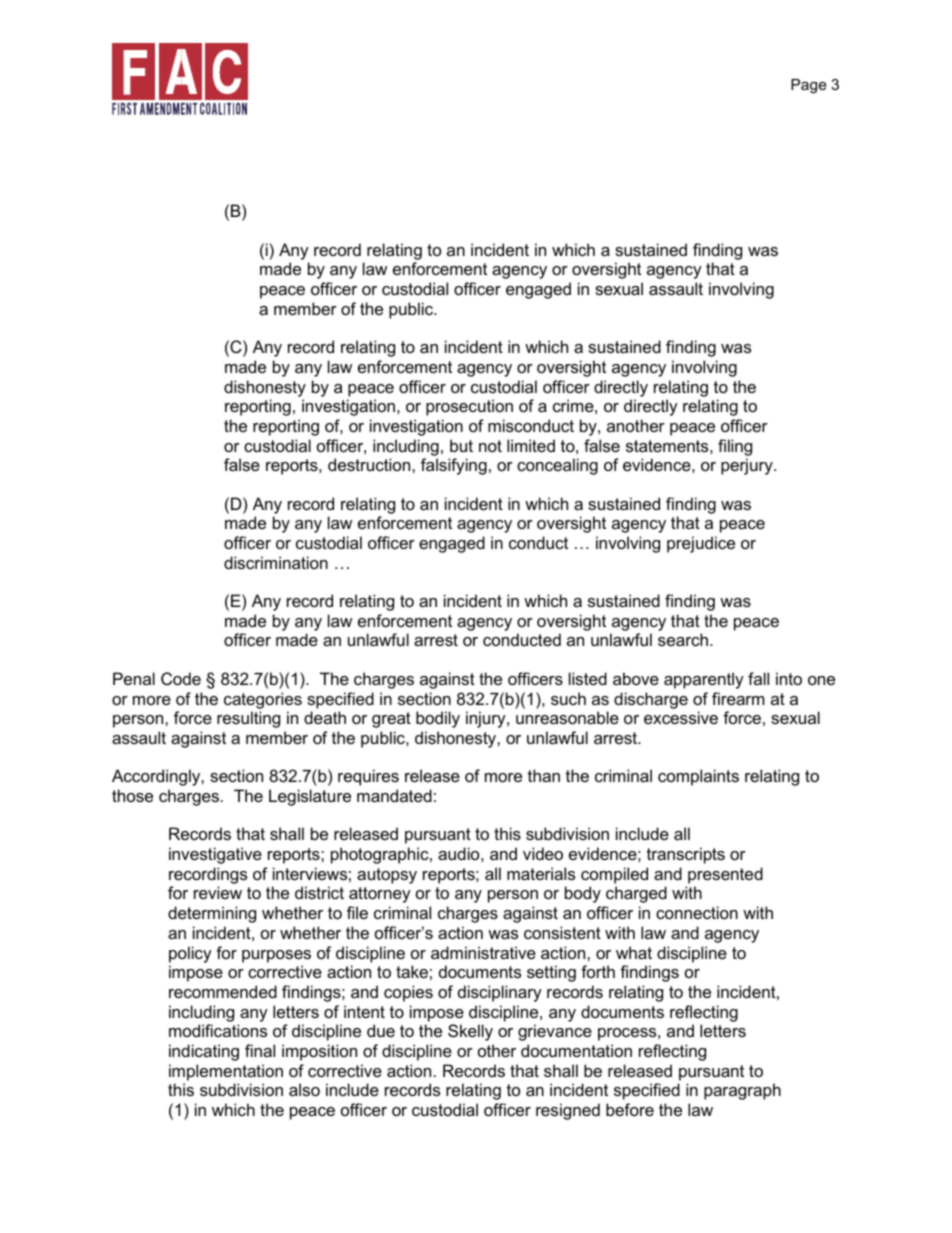 The image size is (952, 1233). What do you see at coordinates (686, 855) in the page?
I see `transcripts` at bounding box center [686, 855].
